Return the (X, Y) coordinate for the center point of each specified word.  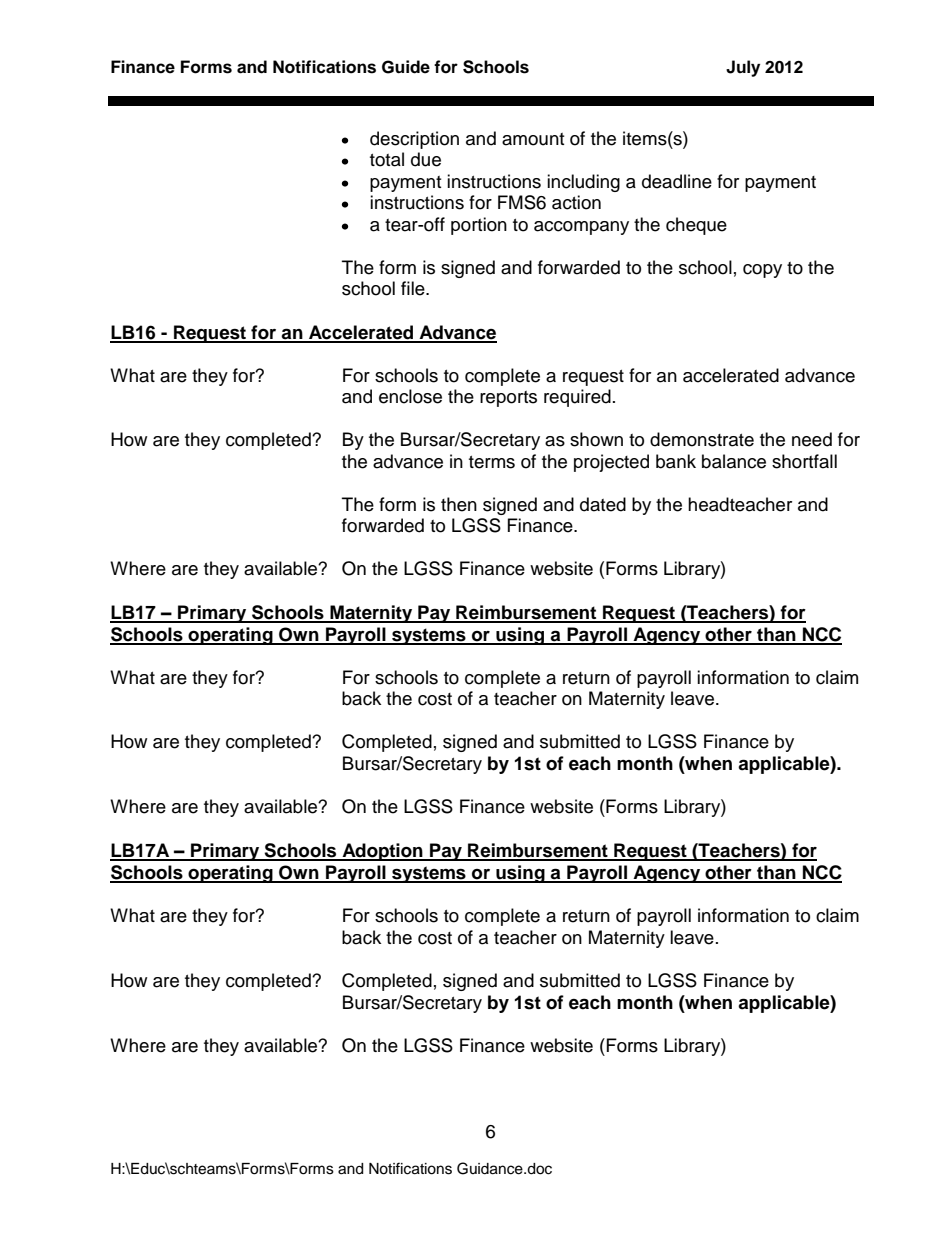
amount (533, 139)
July (743, 68)
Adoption (382, 852)
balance (734, 461)
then (459, 504)
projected (611, 463)
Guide (406, 67)
